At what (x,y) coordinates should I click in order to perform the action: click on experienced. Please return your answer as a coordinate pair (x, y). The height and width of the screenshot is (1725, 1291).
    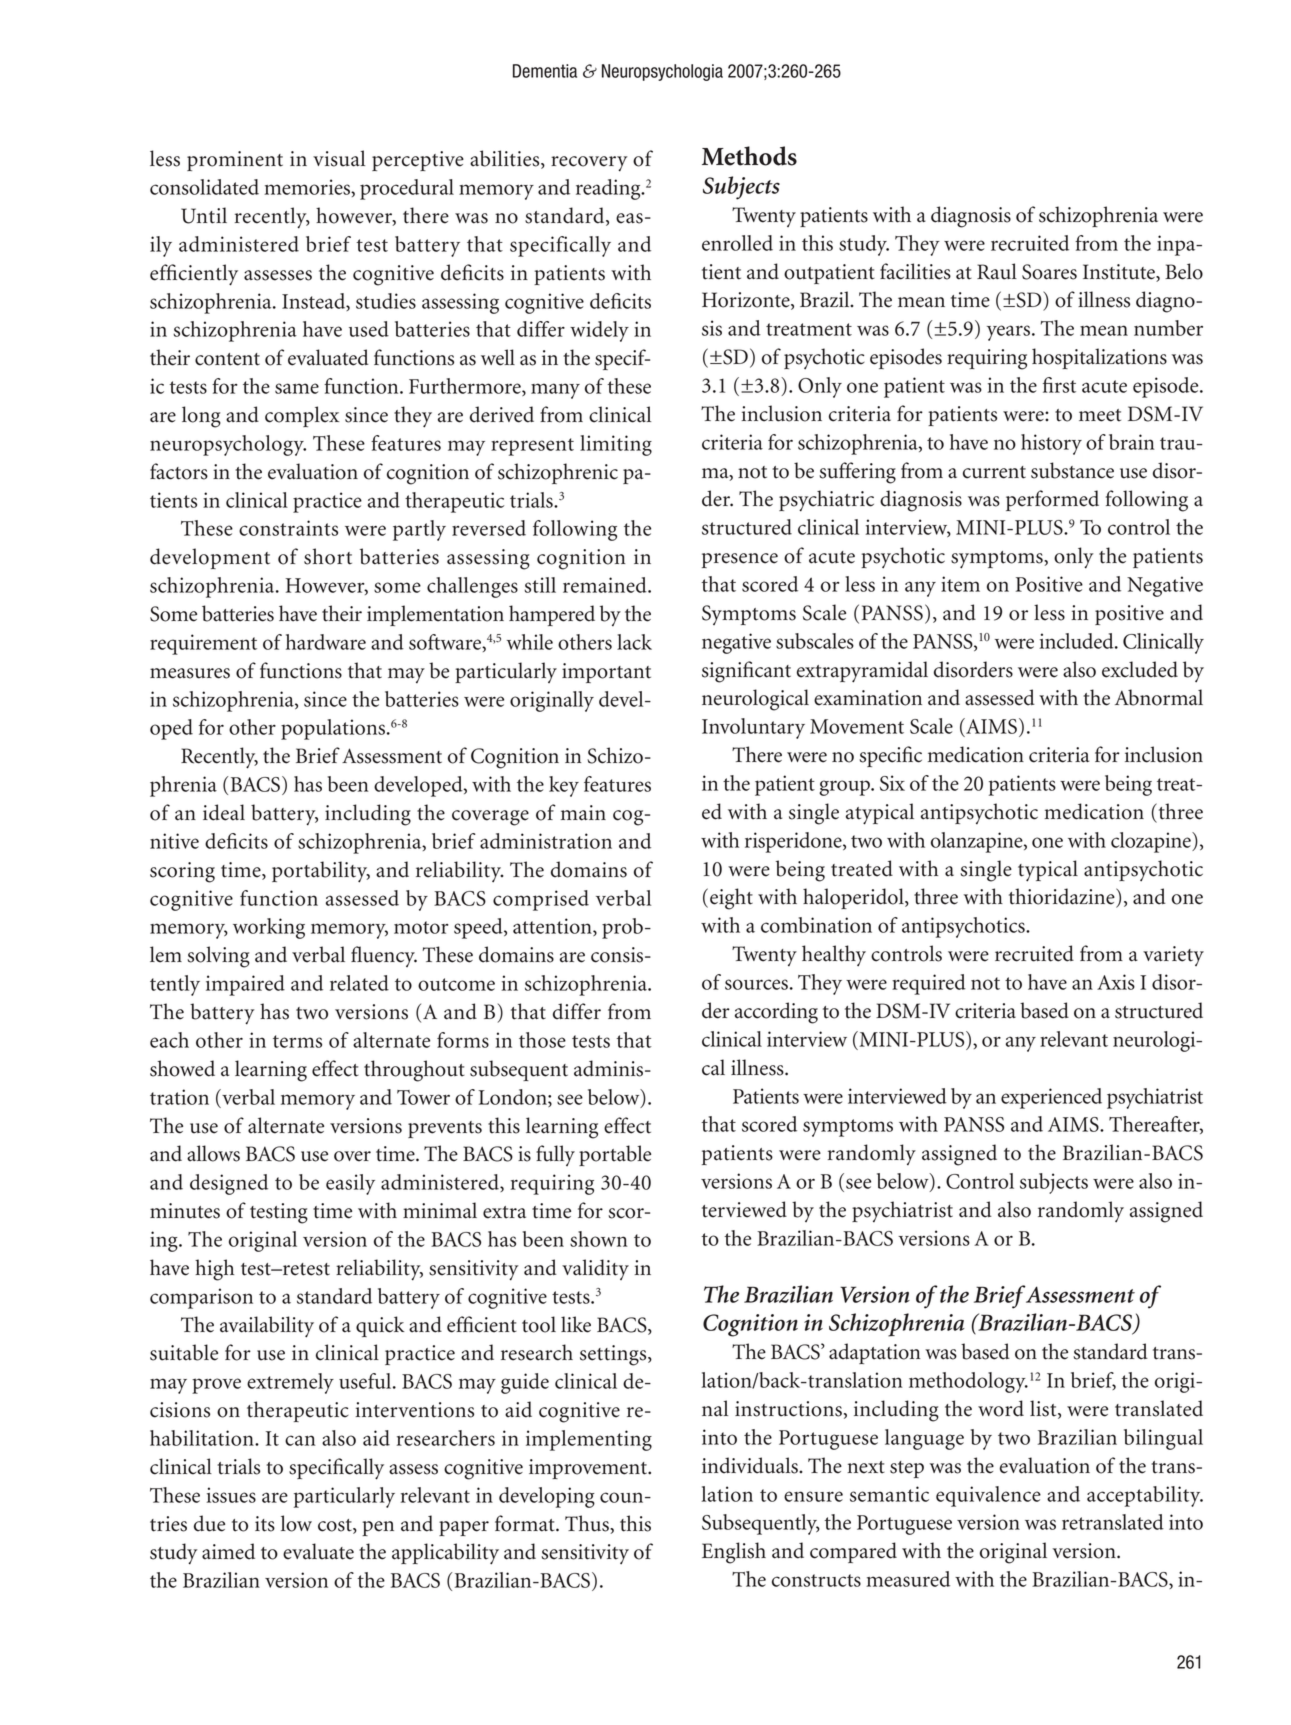
    Looking at the image, I should click on (1051, 1098).
